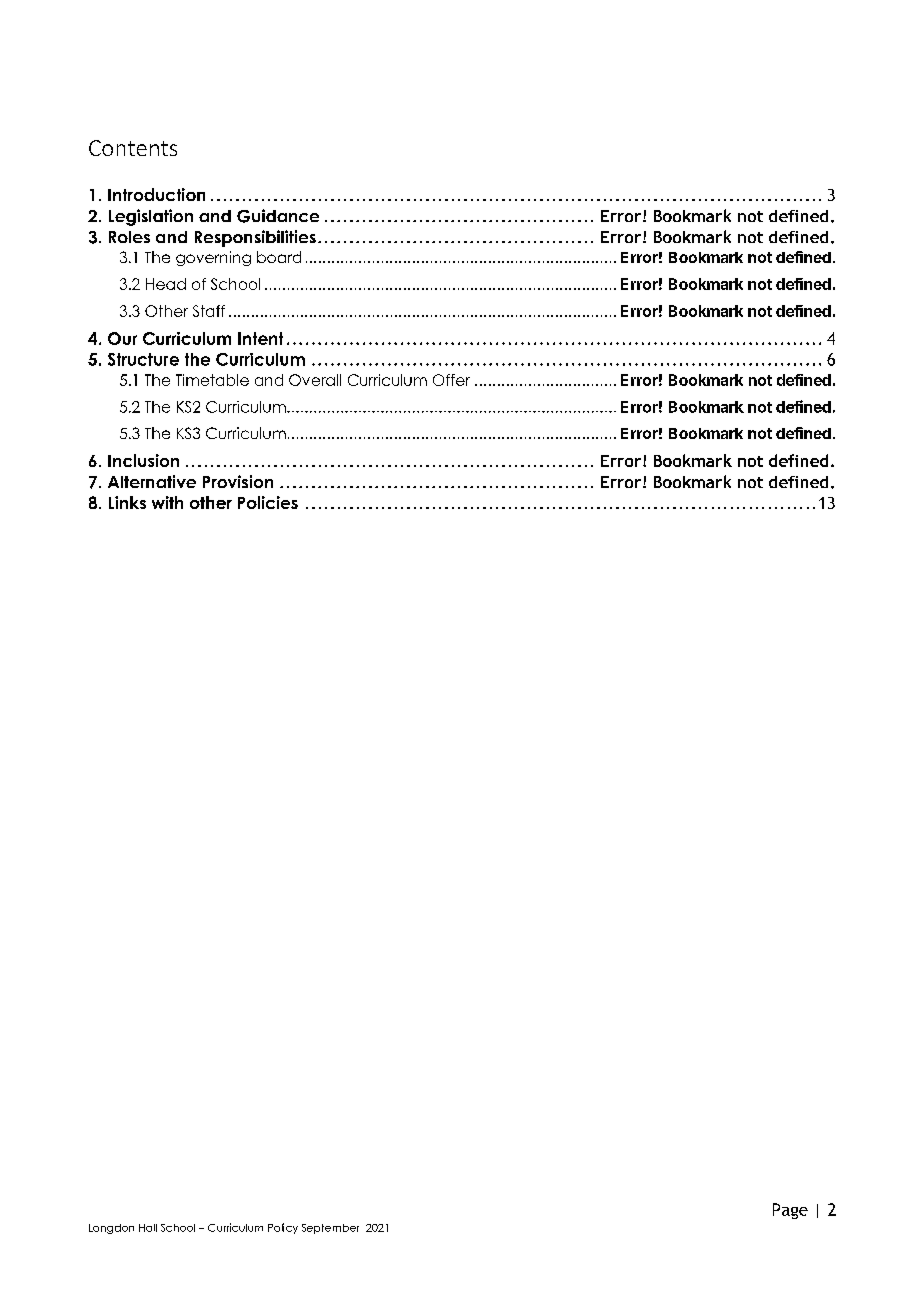 Image resolution: width=924 pixels, height=1308 pixels. Describe the element at coordinates (451, 380) in the screenshot. I see `Offer` at that location.
